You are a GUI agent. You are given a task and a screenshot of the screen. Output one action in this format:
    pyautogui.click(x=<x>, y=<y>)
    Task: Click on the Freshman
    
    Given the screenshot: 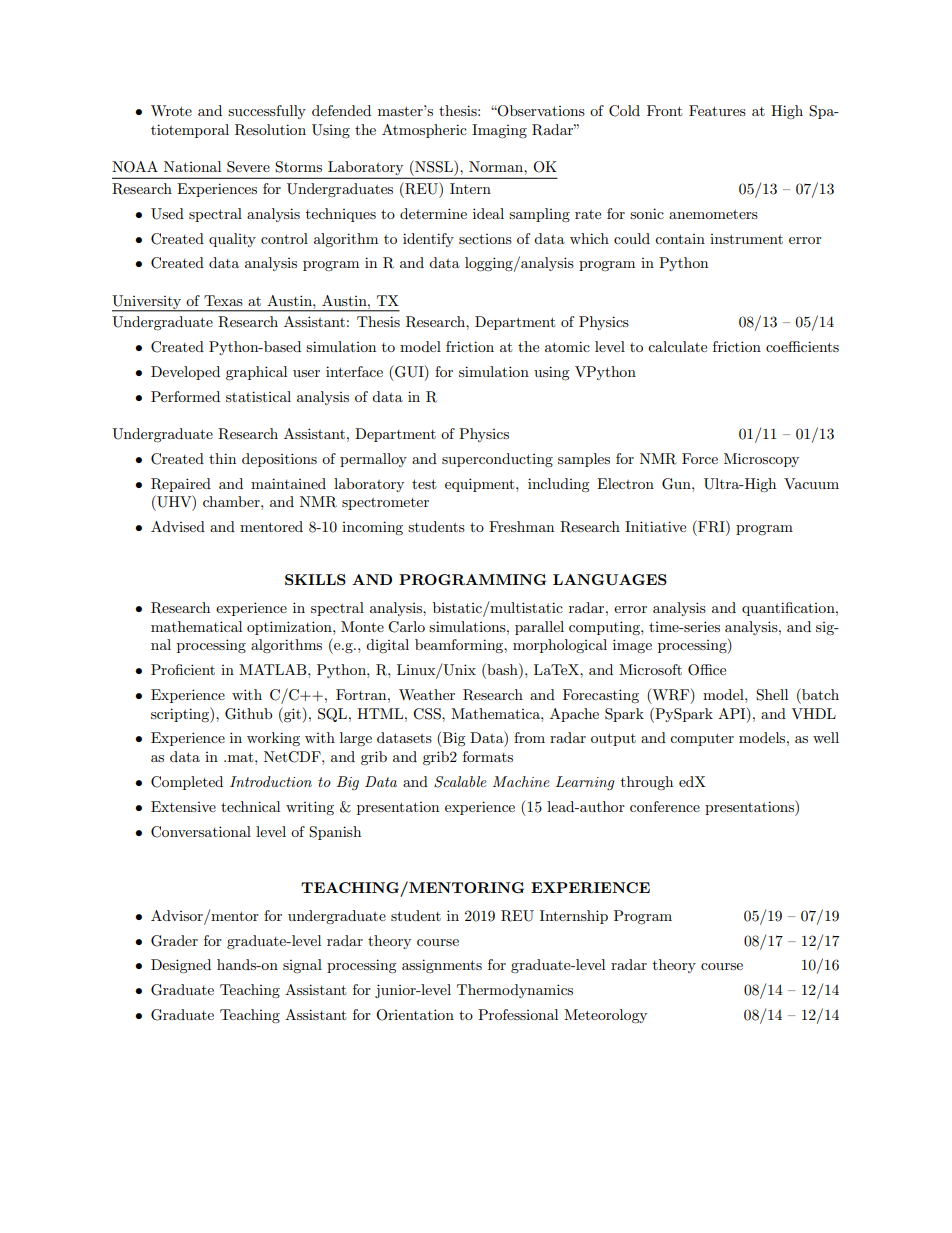 What is the action you would take?
    pyautogui.click(x=521, y=526)
